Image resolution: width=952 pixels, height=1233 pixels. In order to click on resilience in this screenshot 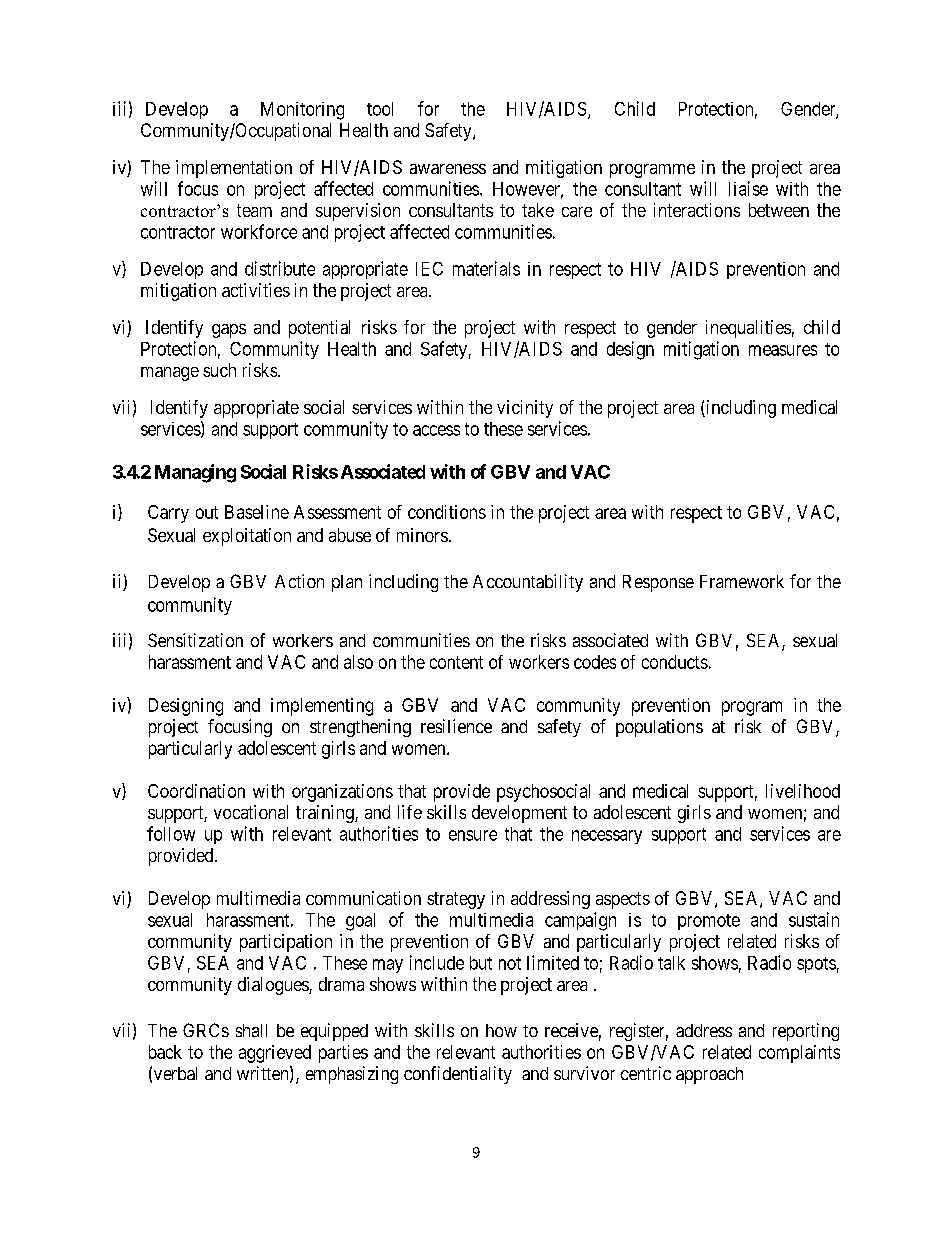, I will do `click(456, 726)`.
